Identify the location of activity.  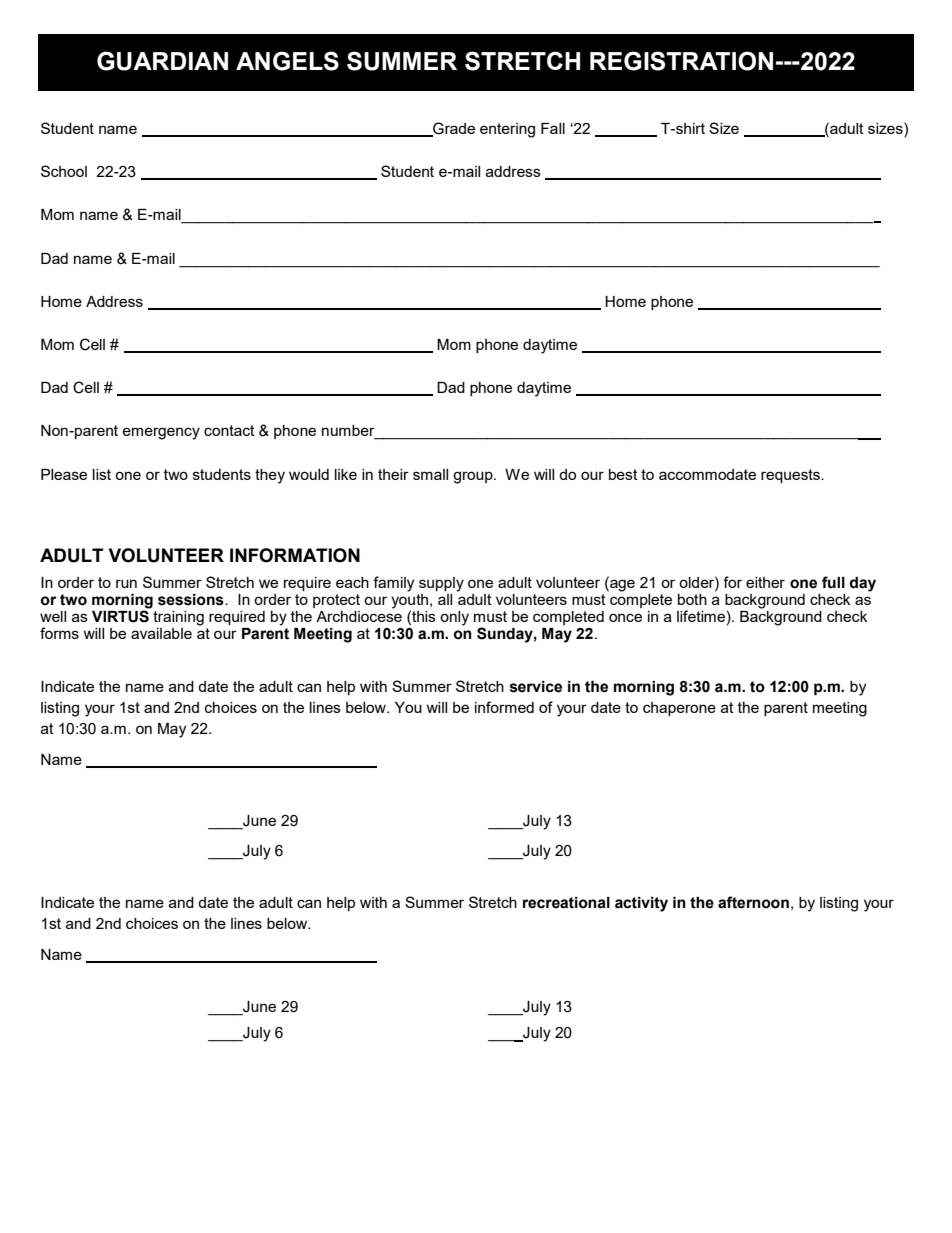
(641, 904).
